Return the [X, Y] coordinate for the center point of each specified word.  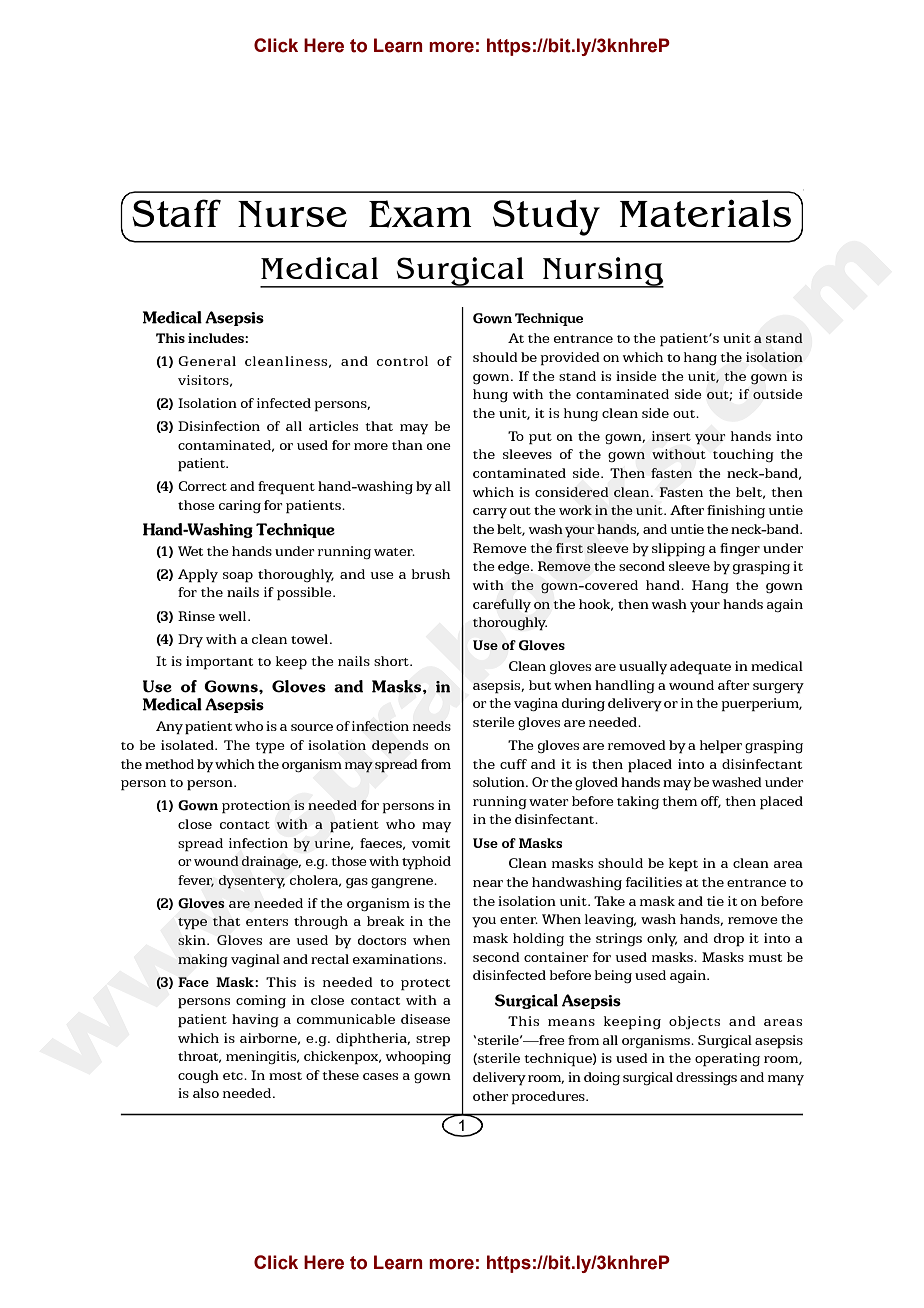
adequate [700, 667]
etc [234, 1076]
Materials [705, 213]
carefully [502, 605]
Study [546, 218]
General [207, 361]
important [219, 662]
